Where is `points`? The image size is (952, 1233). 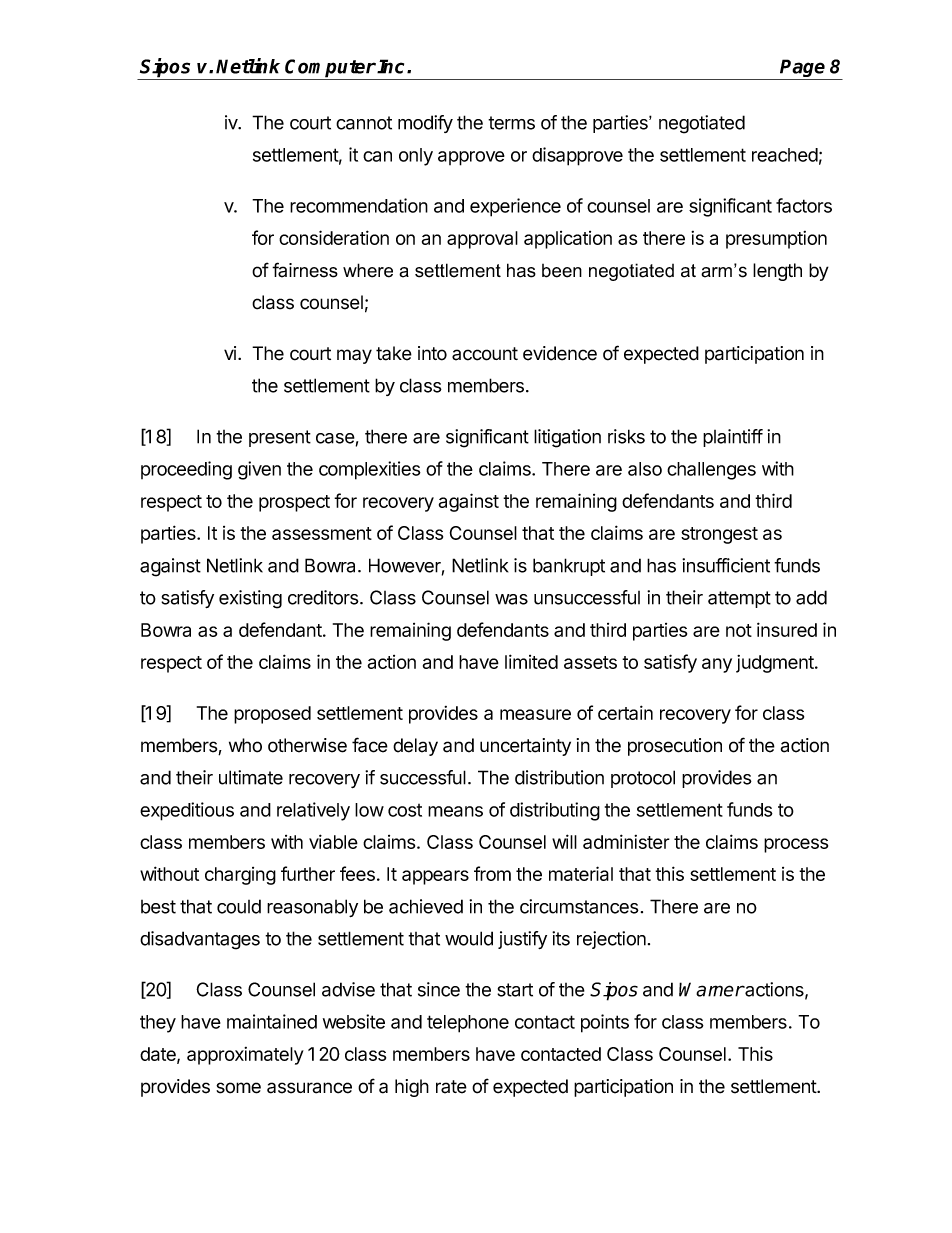 points is located at coordinates (605, 1023).
